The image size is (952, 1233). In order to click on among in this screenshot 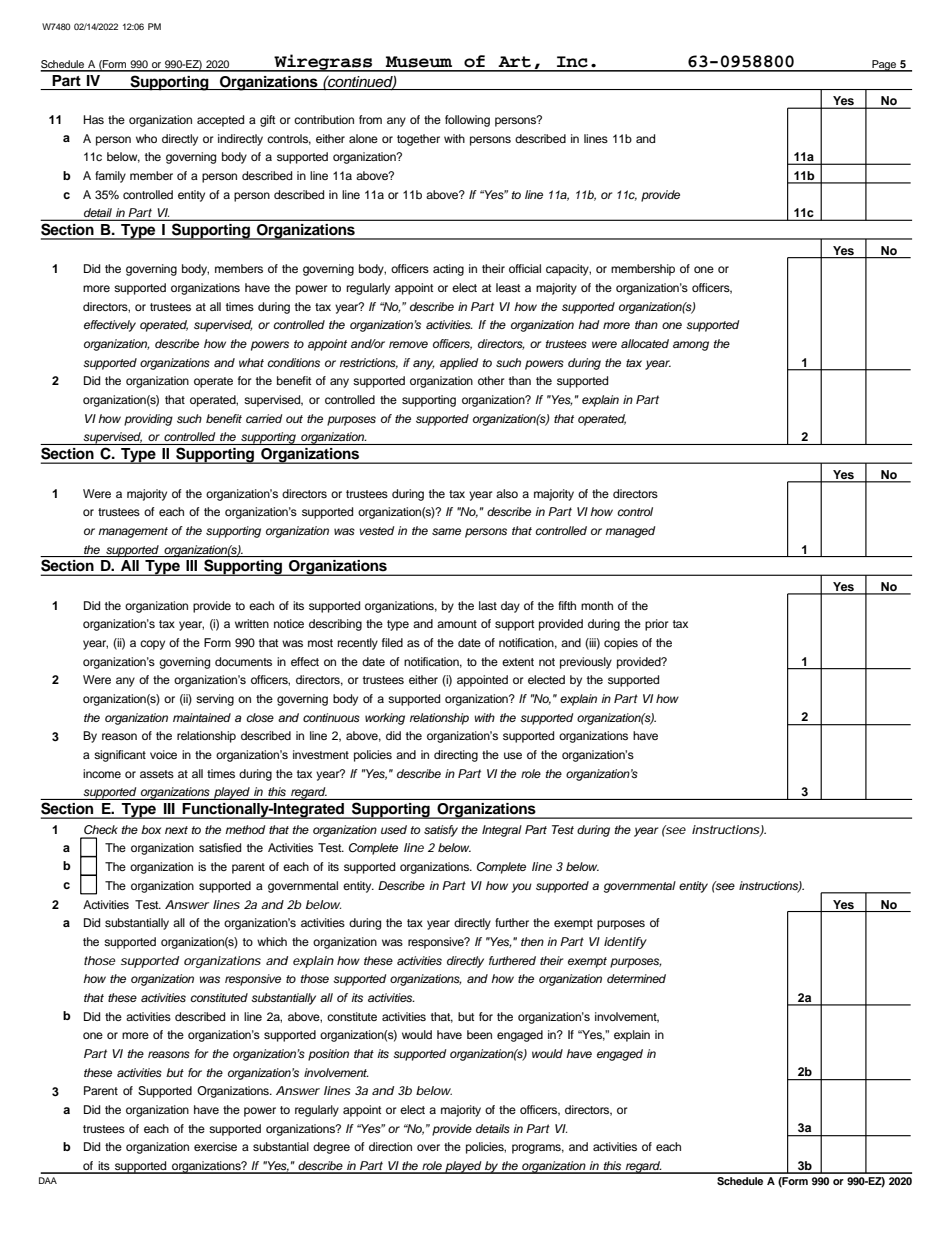, I will do `click(691, 346)`.
